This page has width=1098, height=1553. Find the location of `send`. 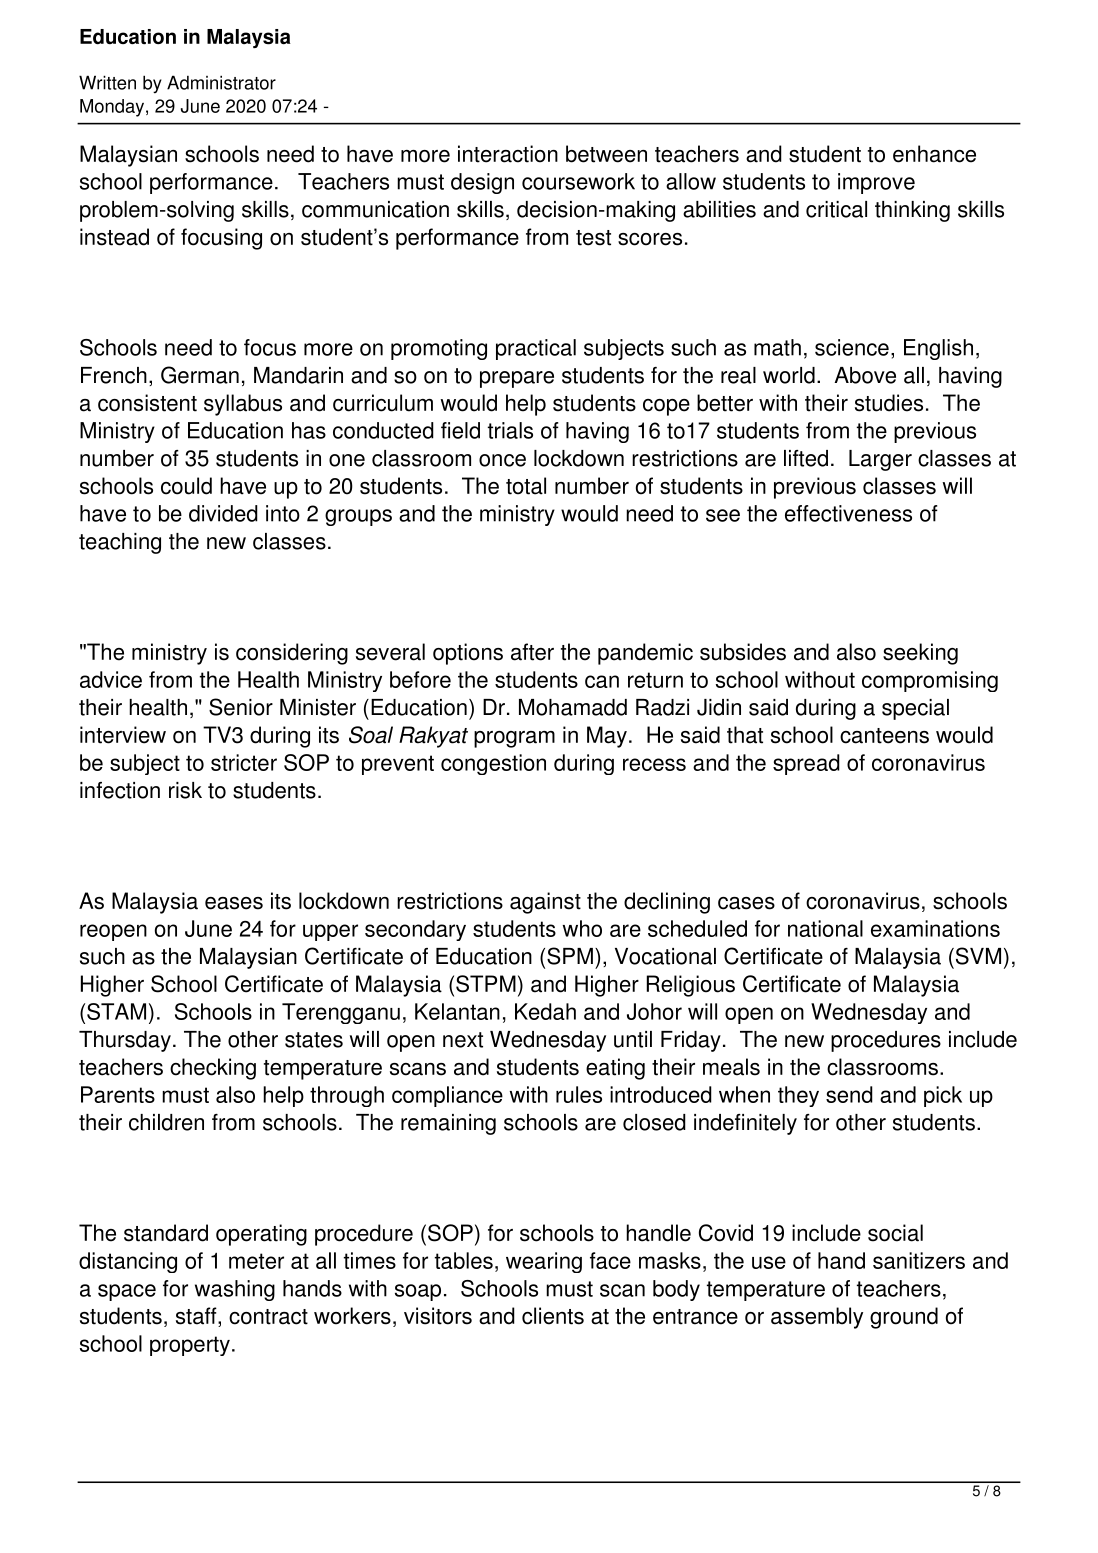

send is located at coordinates (849, 1094).
